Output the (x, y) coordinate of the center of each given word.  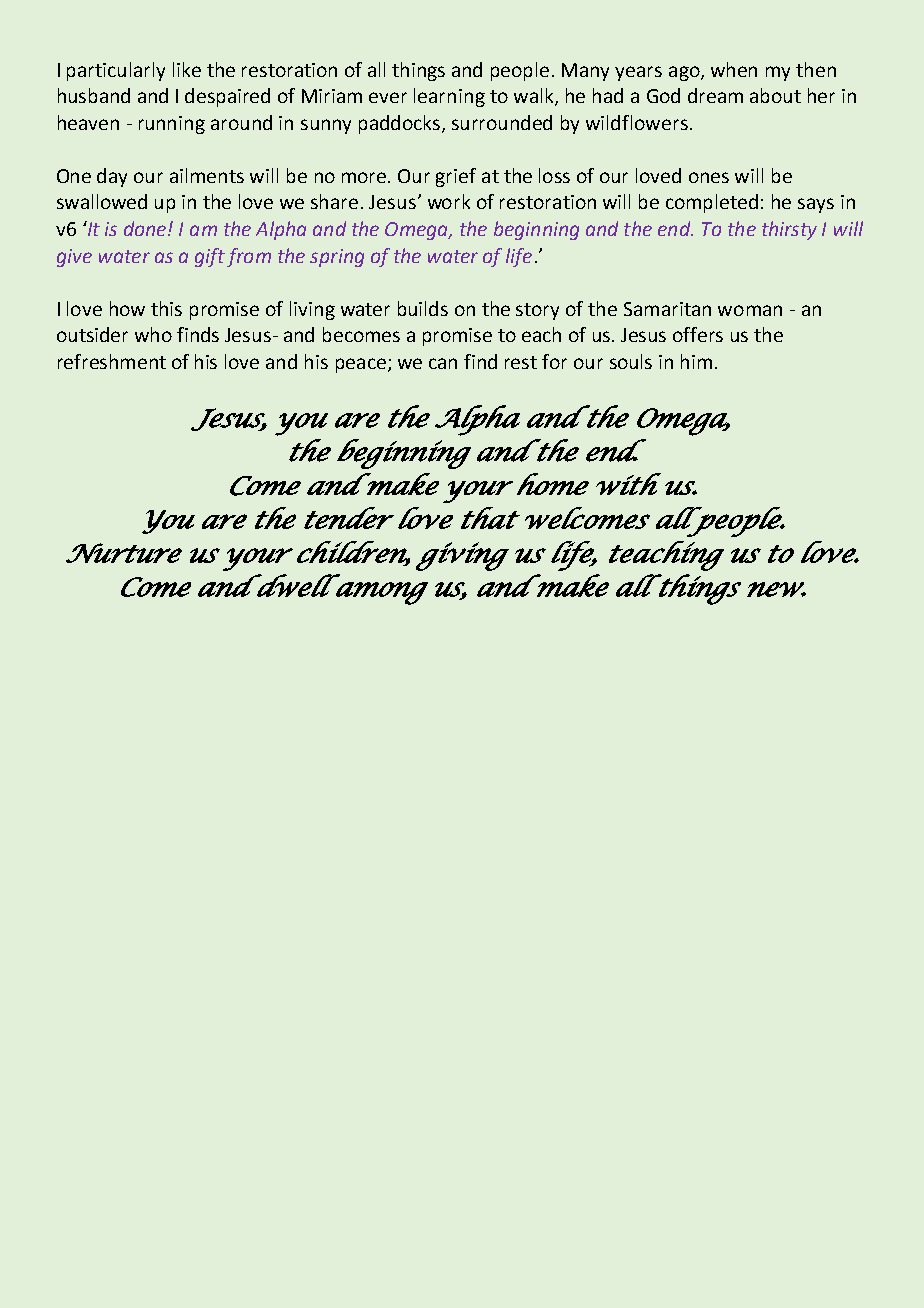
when (734, 69)
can (443, 363)
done (146, 228)
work (449, 201)
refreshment (112, 361)
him (696, 361)
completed (712, 203)
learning (449, 97)
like (187, 69)
